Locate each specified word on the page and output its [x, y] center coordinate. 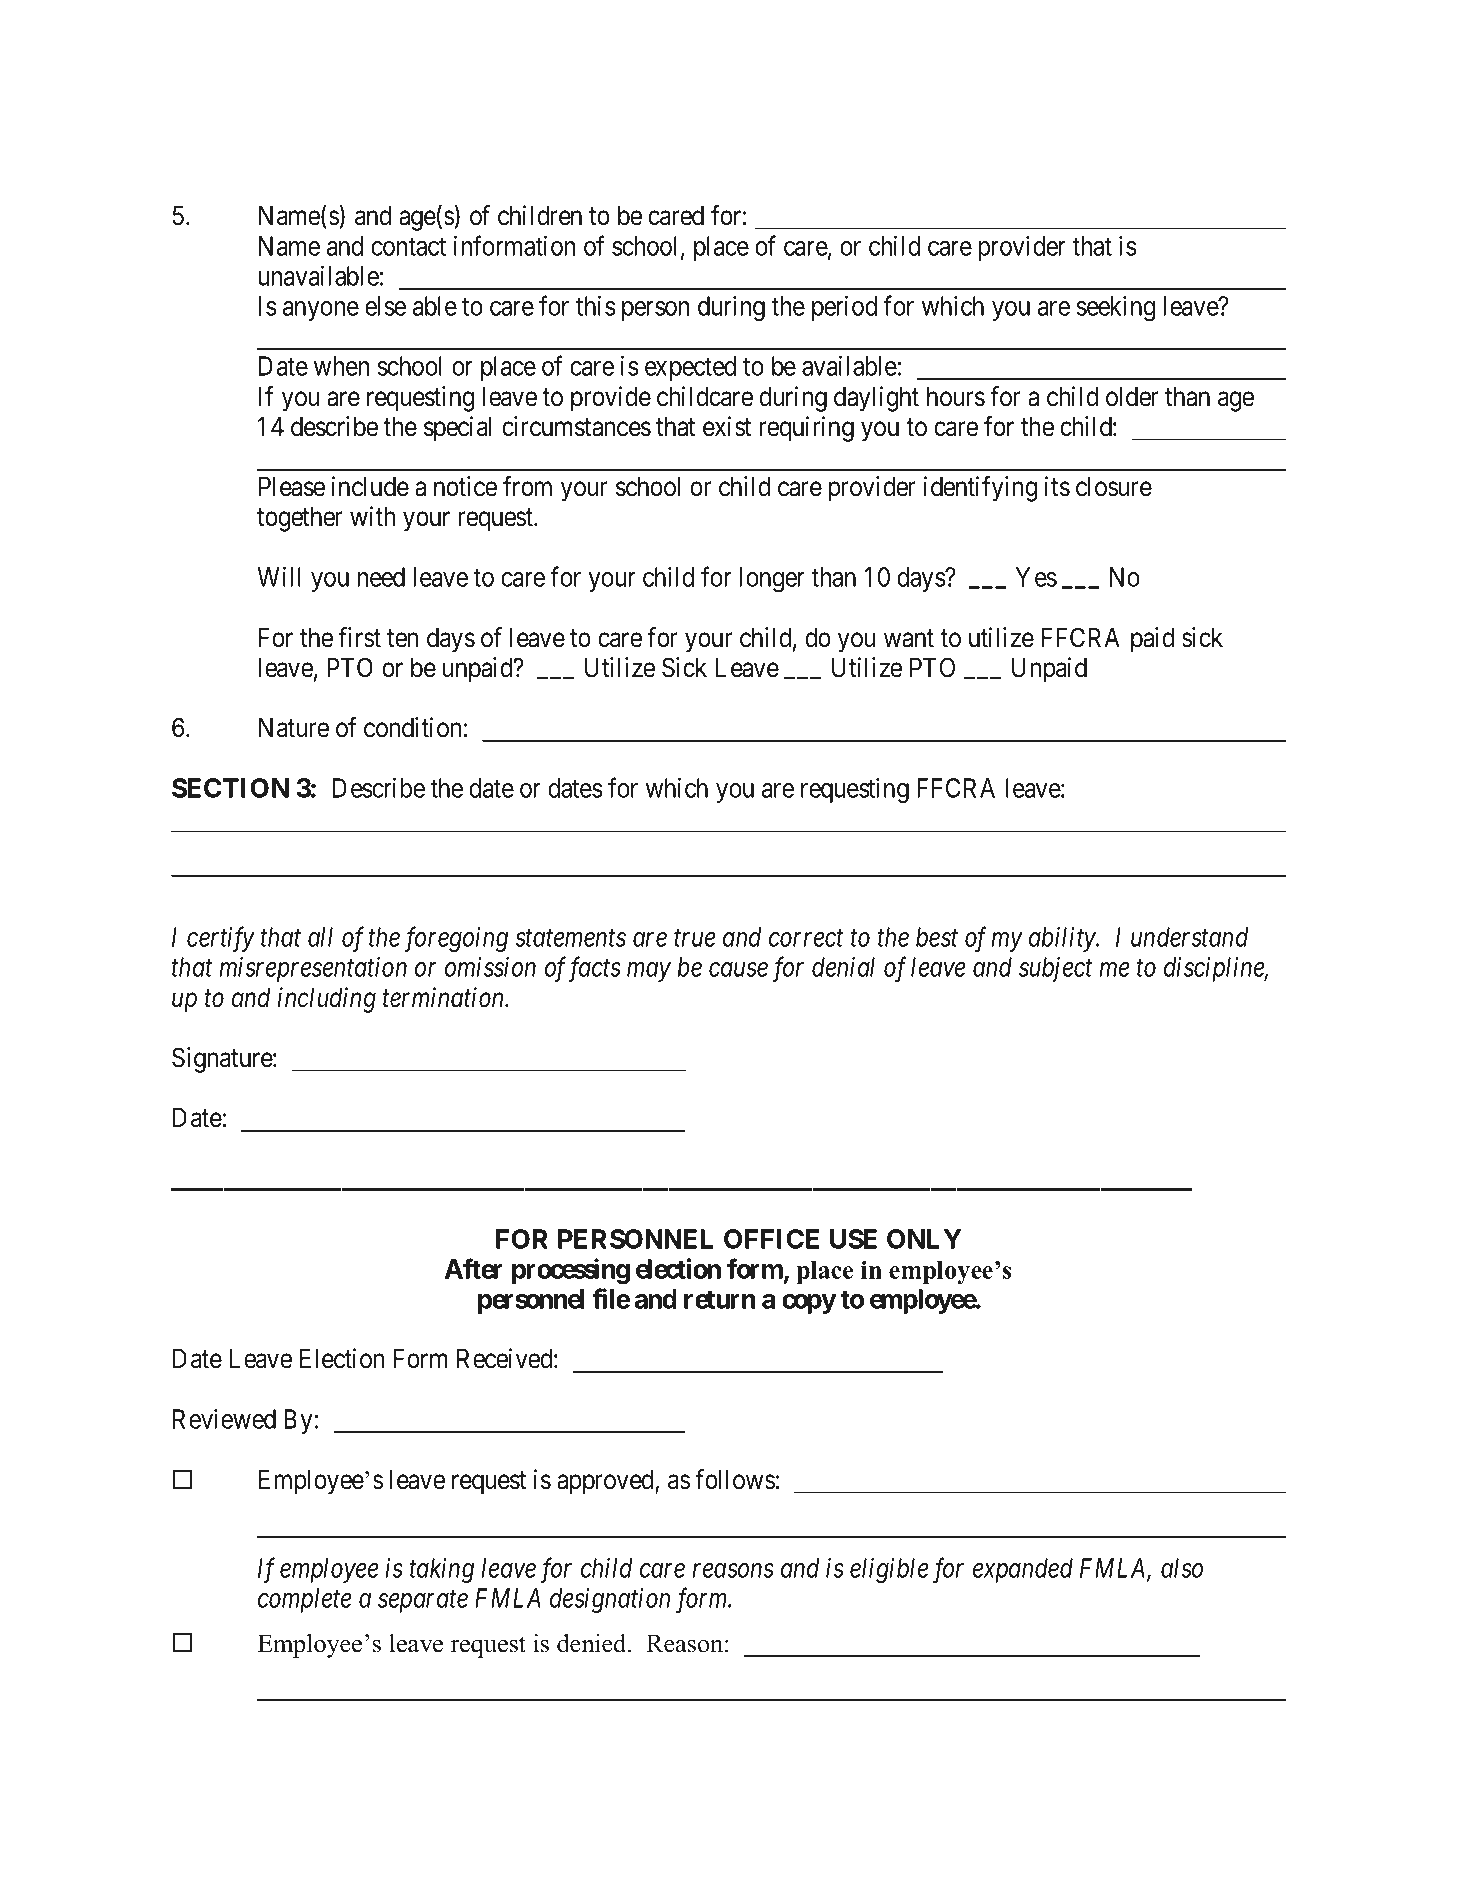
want [909, 638]
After [474, 1268]
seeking [1116, 308]
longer [772, 579]
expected [690, 368]
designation [610, 1600]
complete [305, 1600]
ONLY [924, 1239]
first [359, 637]
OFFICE [771, 1239]
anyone [321, 311]
